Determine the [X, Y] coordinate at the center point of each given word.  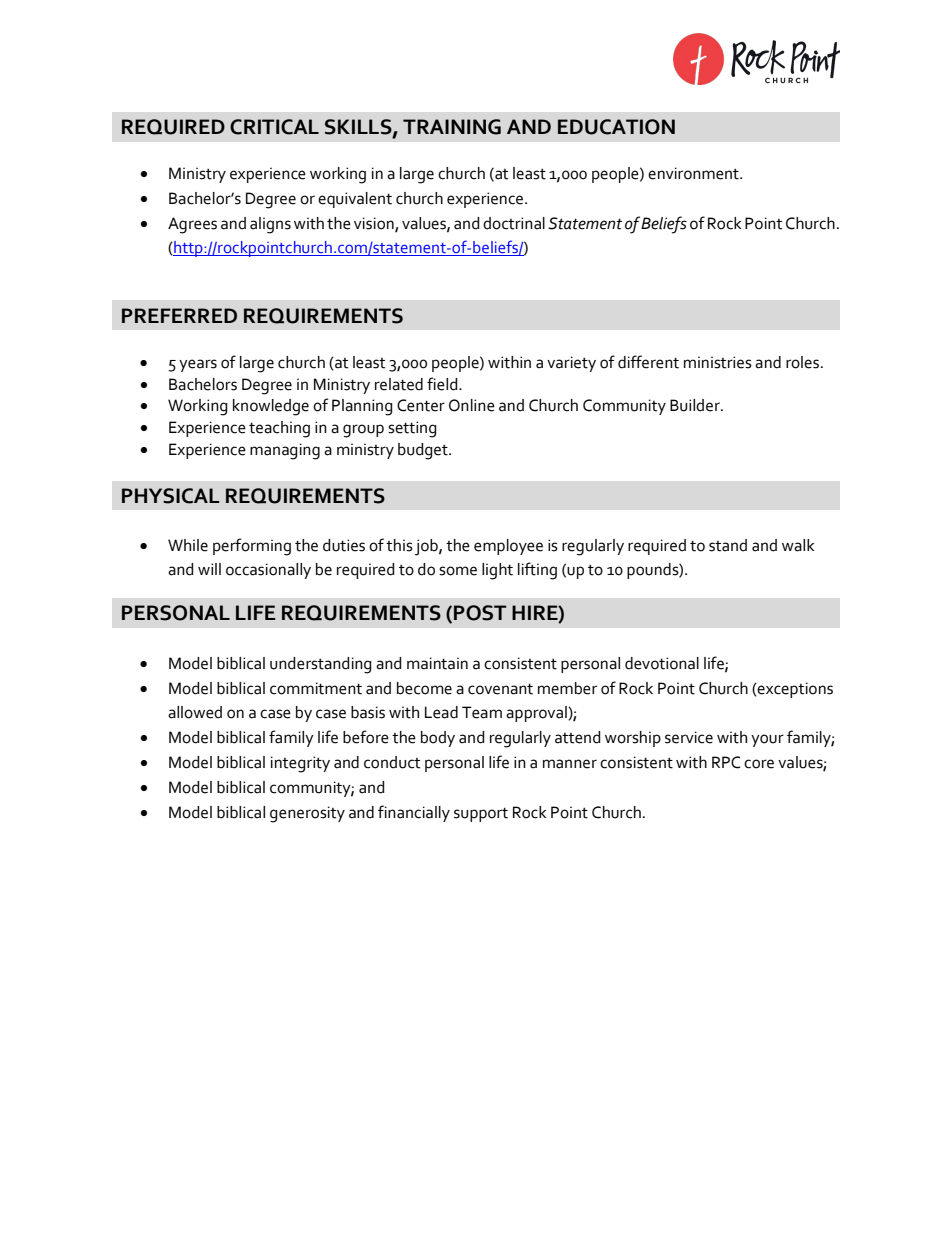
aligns [270, 225]
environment [694, 173]
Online [472, 405]
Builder [696, 405]
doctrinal [514, 223]
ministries [718, 362]
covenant [500, 689]
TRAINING [452, 127]
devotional [662, 663]
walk [798, 545]
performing [252, 547]
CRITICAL [274, 127]
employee [508, 547]
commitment [316, 688]
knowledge [271, 407]
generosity [307, 814]
